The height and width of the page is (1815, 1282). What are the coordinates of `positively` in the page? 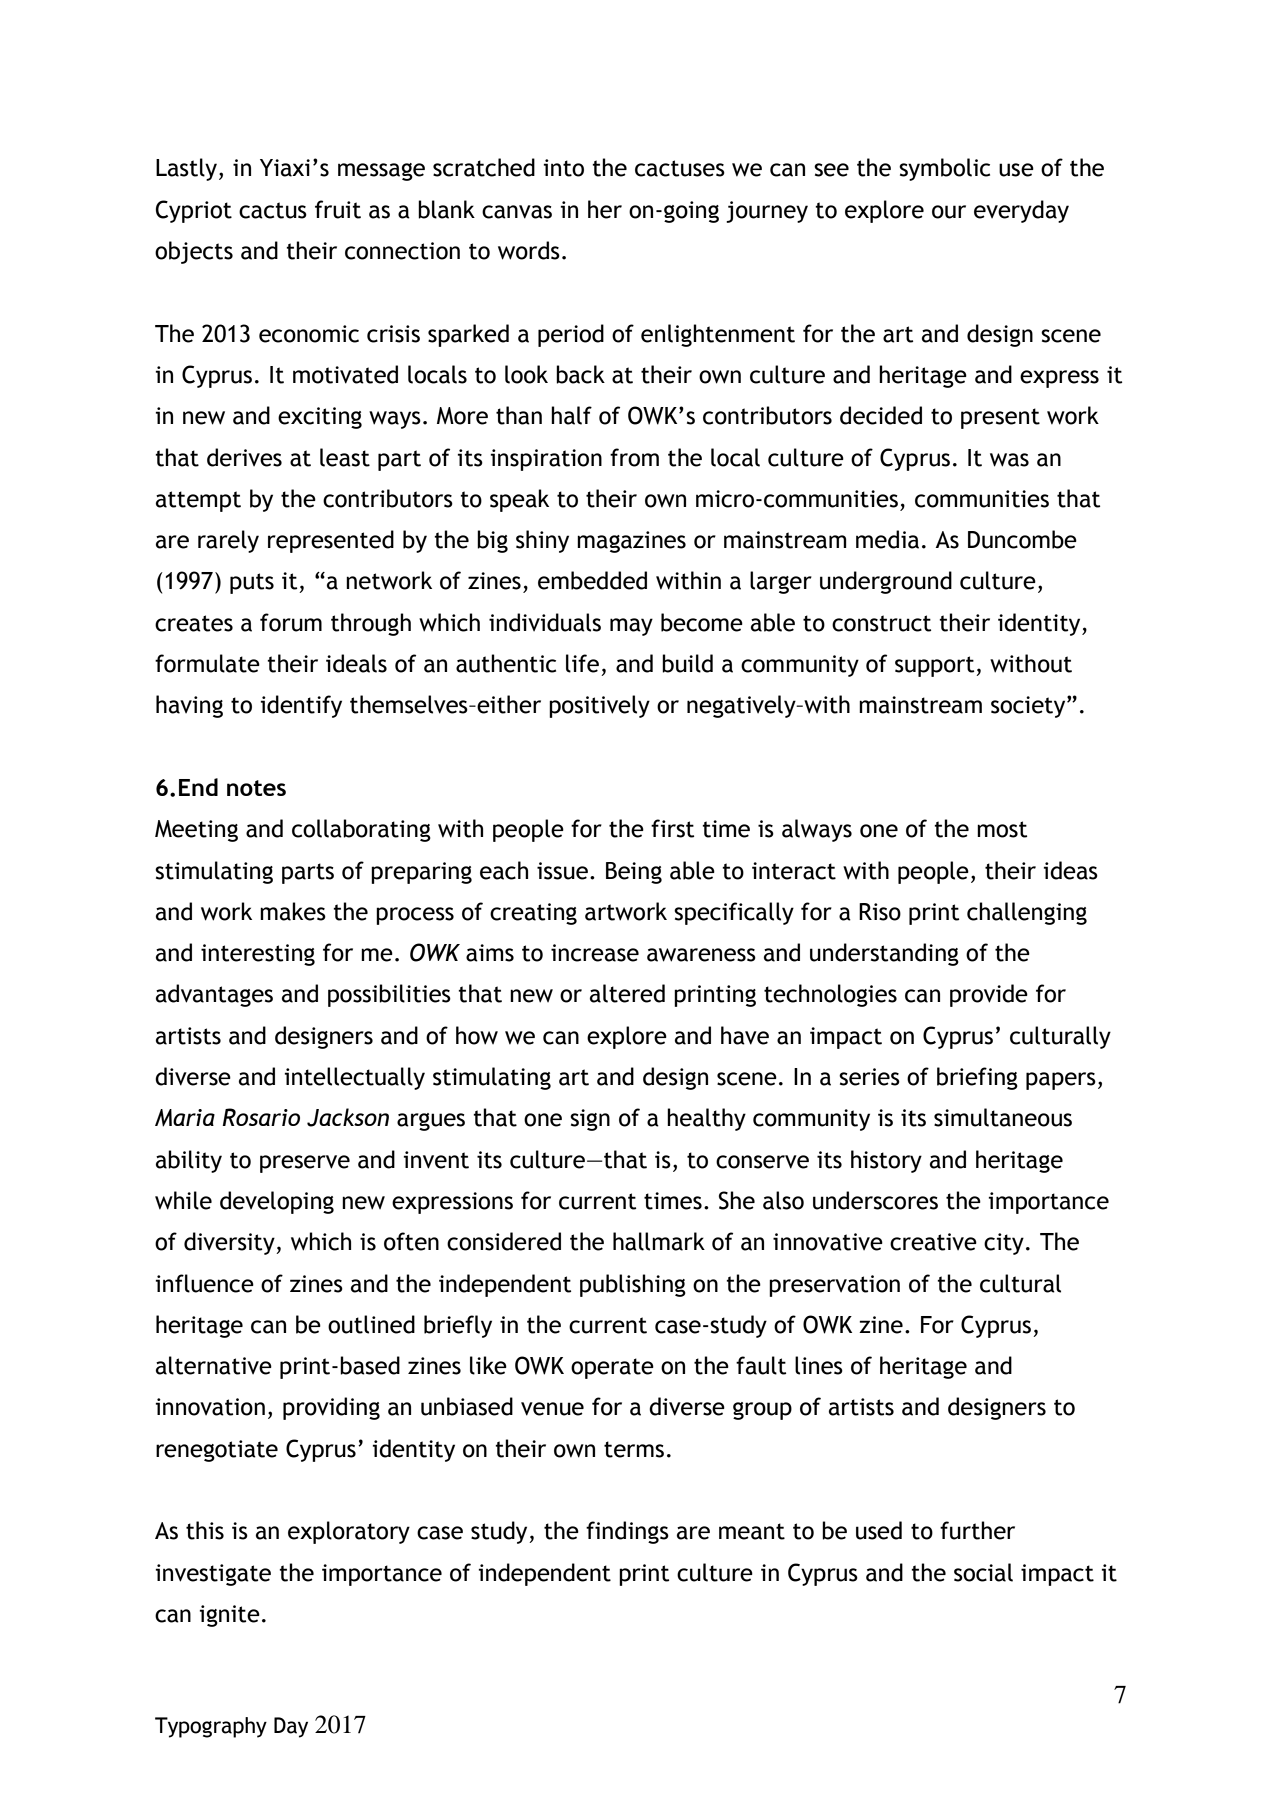 It's located at (599, 706).
